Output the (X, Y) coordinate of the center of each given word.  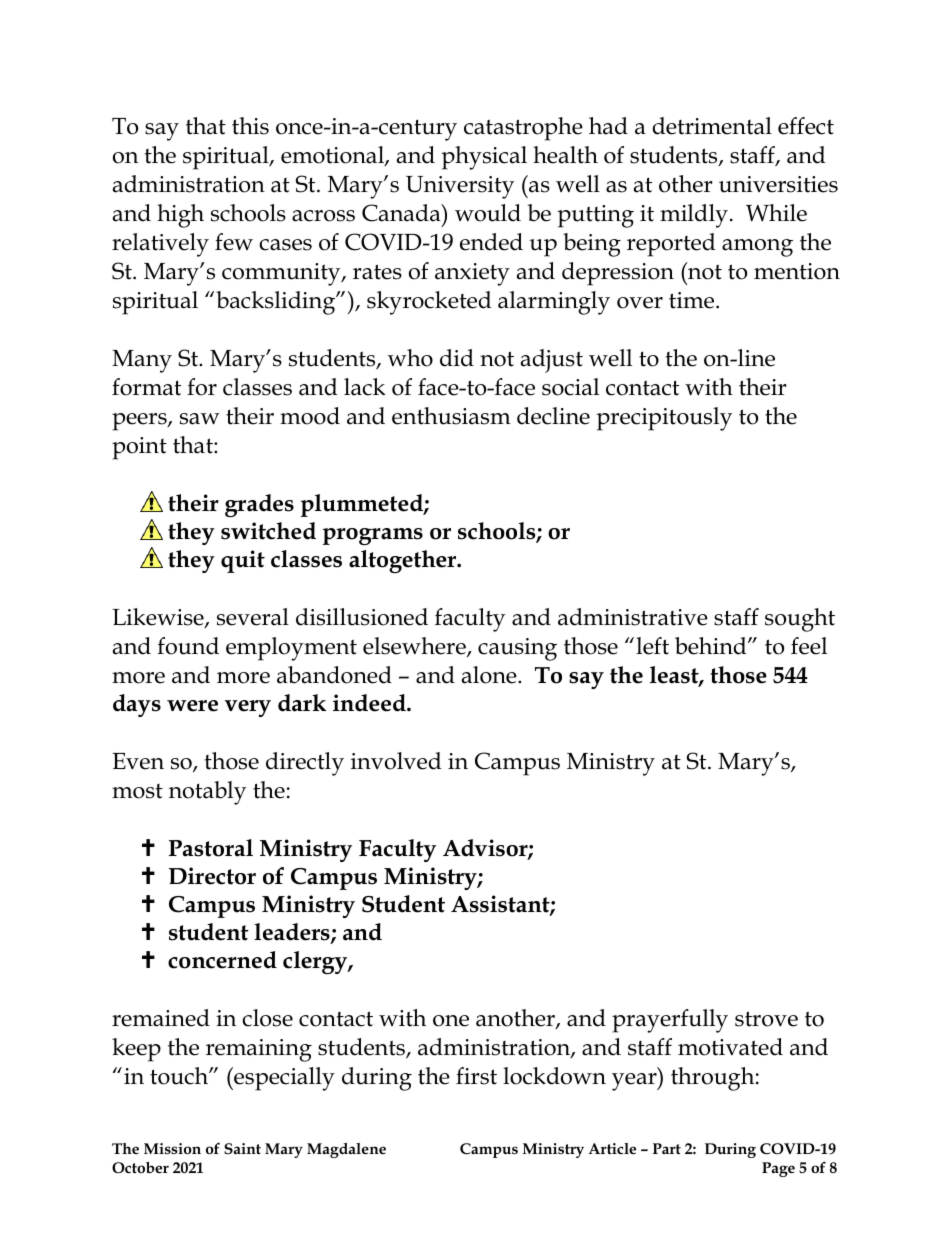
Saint (242, 1148)
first (476, 1076)
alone (490, 675)
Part (667, 1148)
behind (712, 646)
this (250, 126)
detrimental (712, 126)
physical (484, 158)
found (188, 646)
